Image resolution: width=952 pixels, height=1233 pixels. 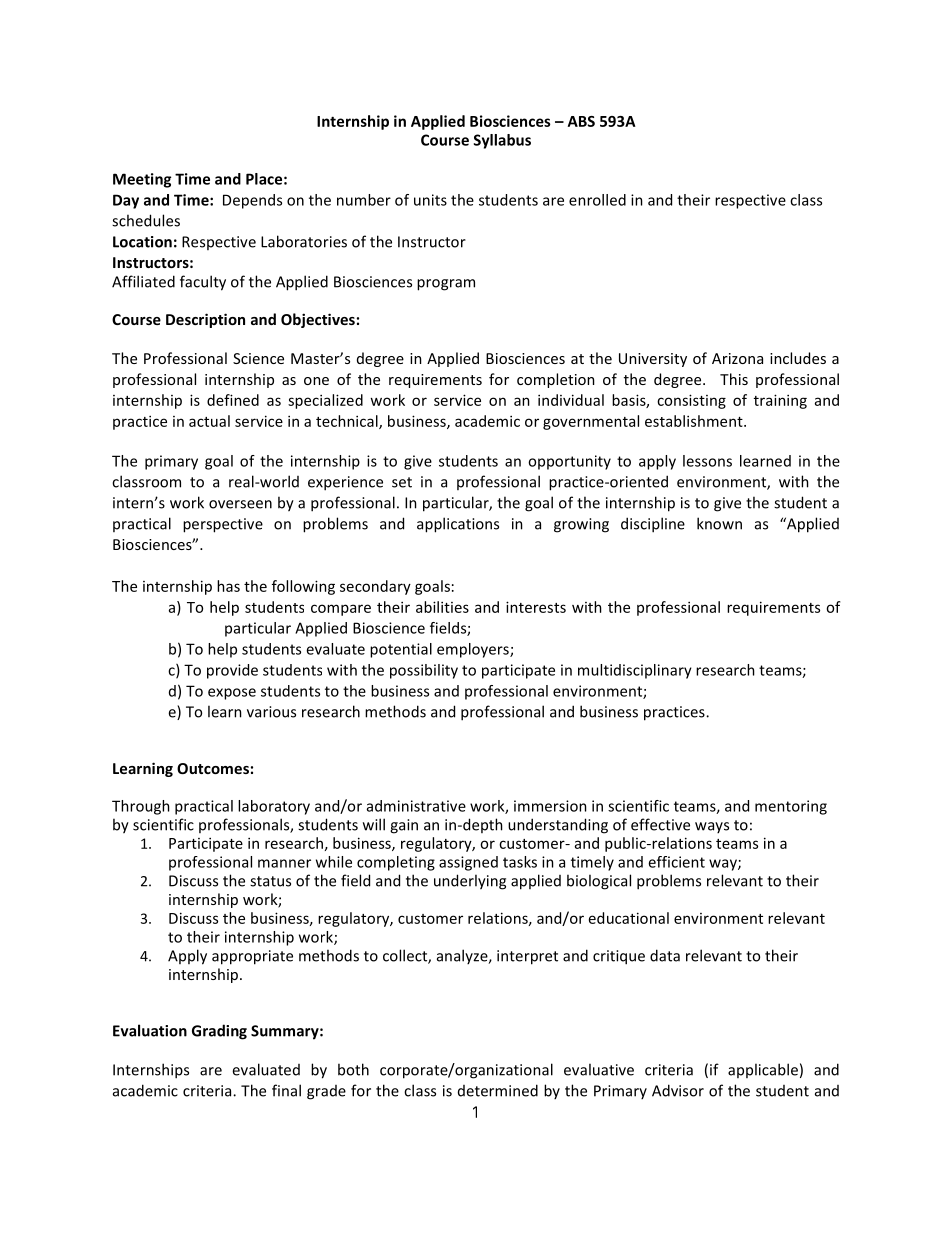 I want to click on Meeting, so click(x=142, y=180).
